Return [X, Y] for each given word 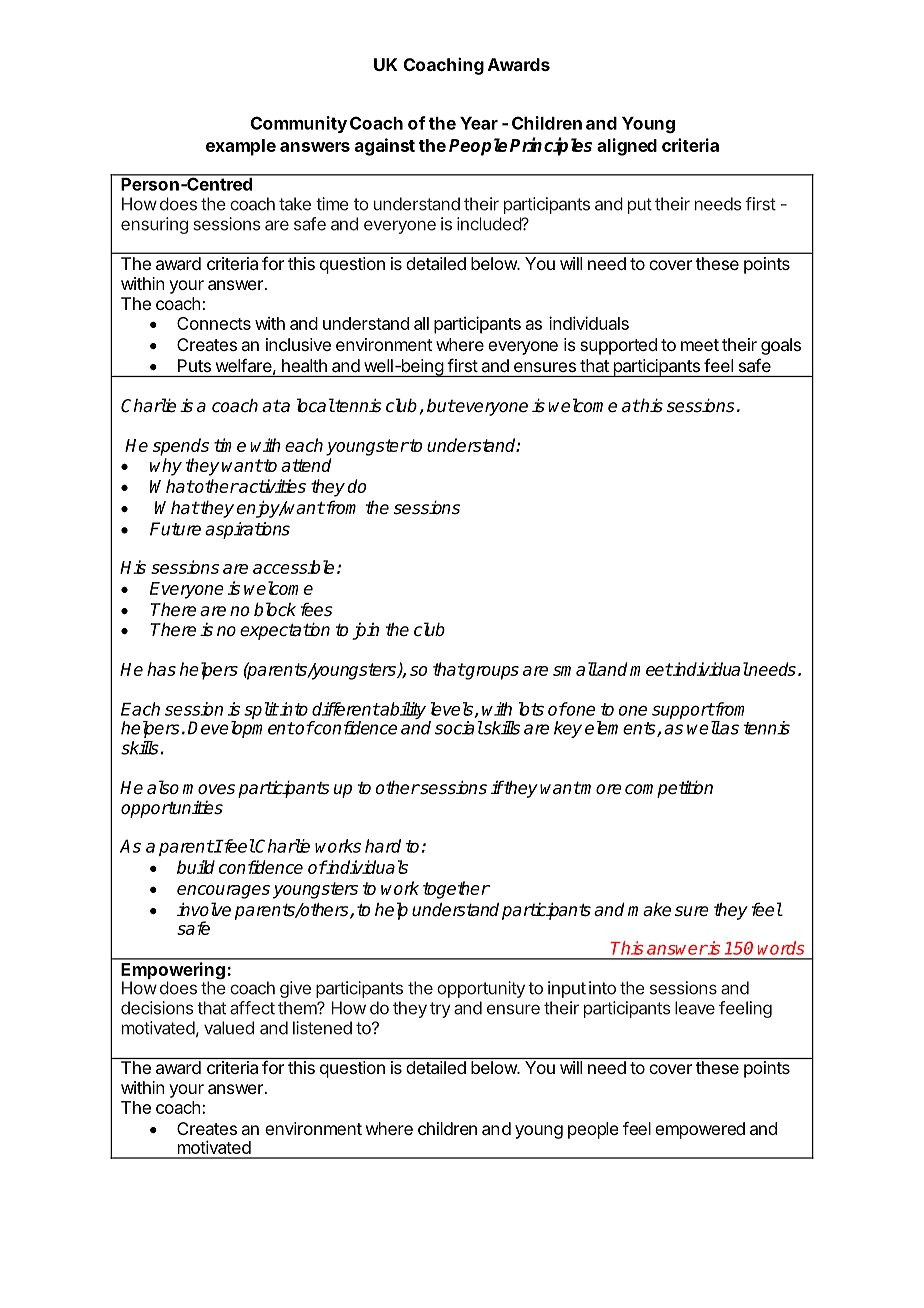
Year [479, 123]
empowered [700, 1130]
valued [229, 1028]
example [241, 147]
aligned [627, 147]
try [440, 1010]
